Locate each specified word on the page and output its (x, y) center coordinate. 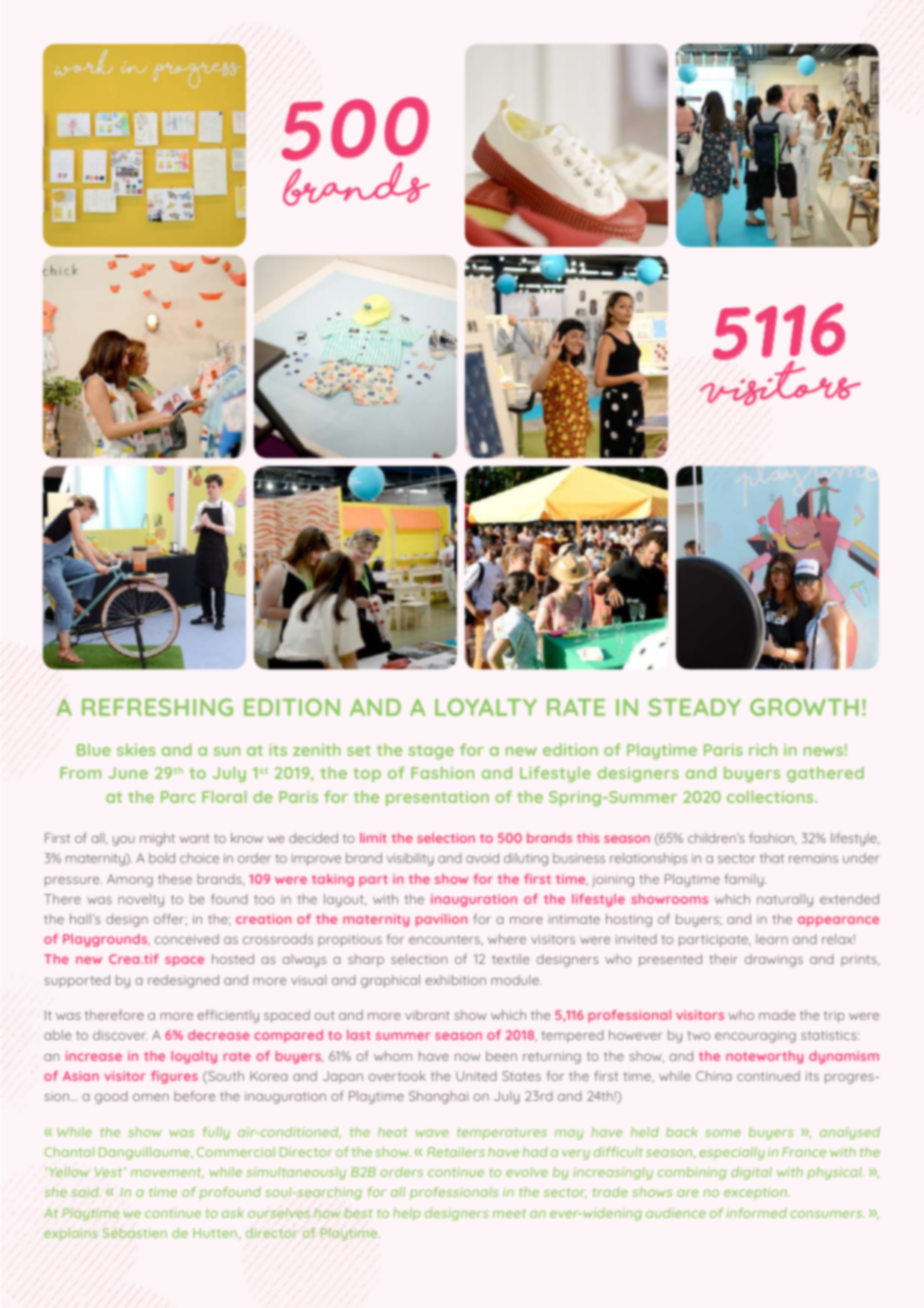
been (501, 1056)
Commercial (236, 1152)
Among (130, 880)
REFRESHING (157, 707)
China (714, 1076)
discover (120, 1035)
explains (71, 1234)
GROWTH (804, 707)
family (745, 880)
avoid (482, 858)
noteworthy (764, 1057)
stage (431, 752)
